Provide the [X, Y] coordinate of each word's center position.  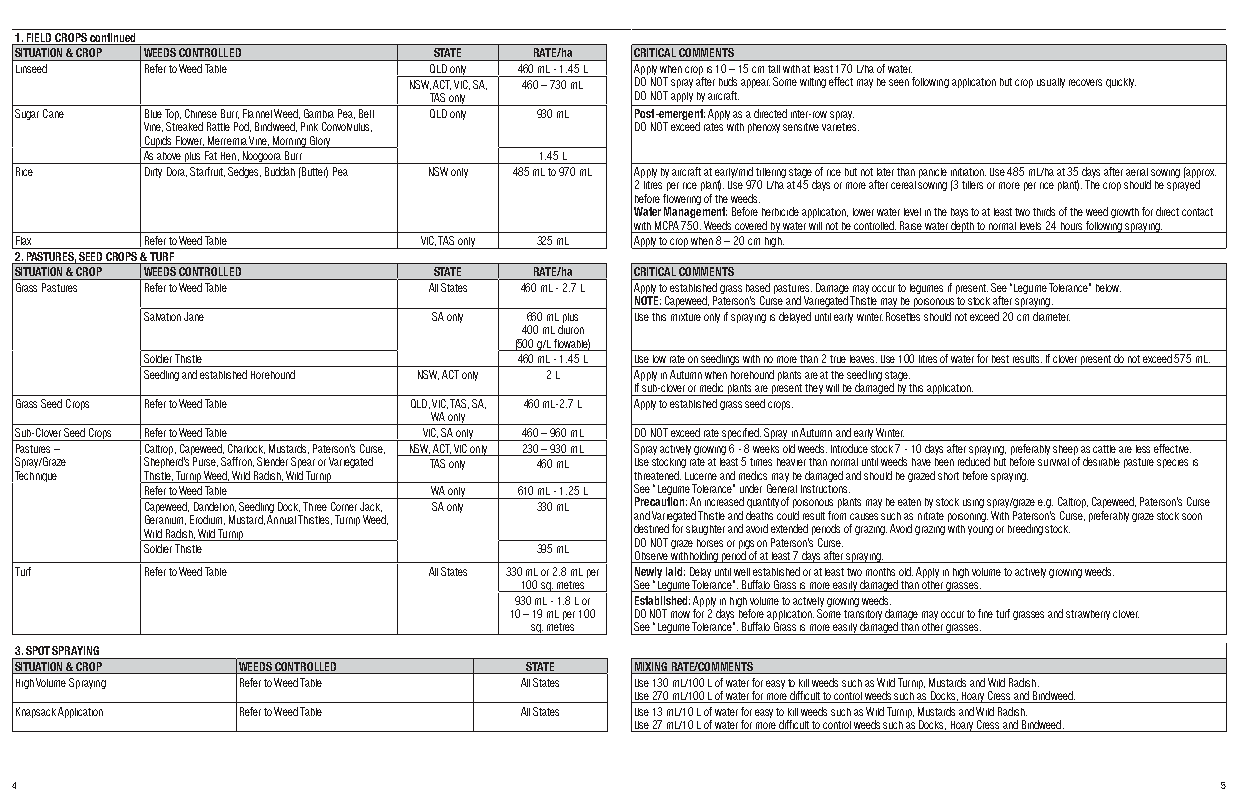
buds [728, 81]
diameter [1051, 316]
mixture [686, 317]
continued [113, 39]
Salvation [162, 316]
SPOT [38, 650]
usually [1051, 83]
